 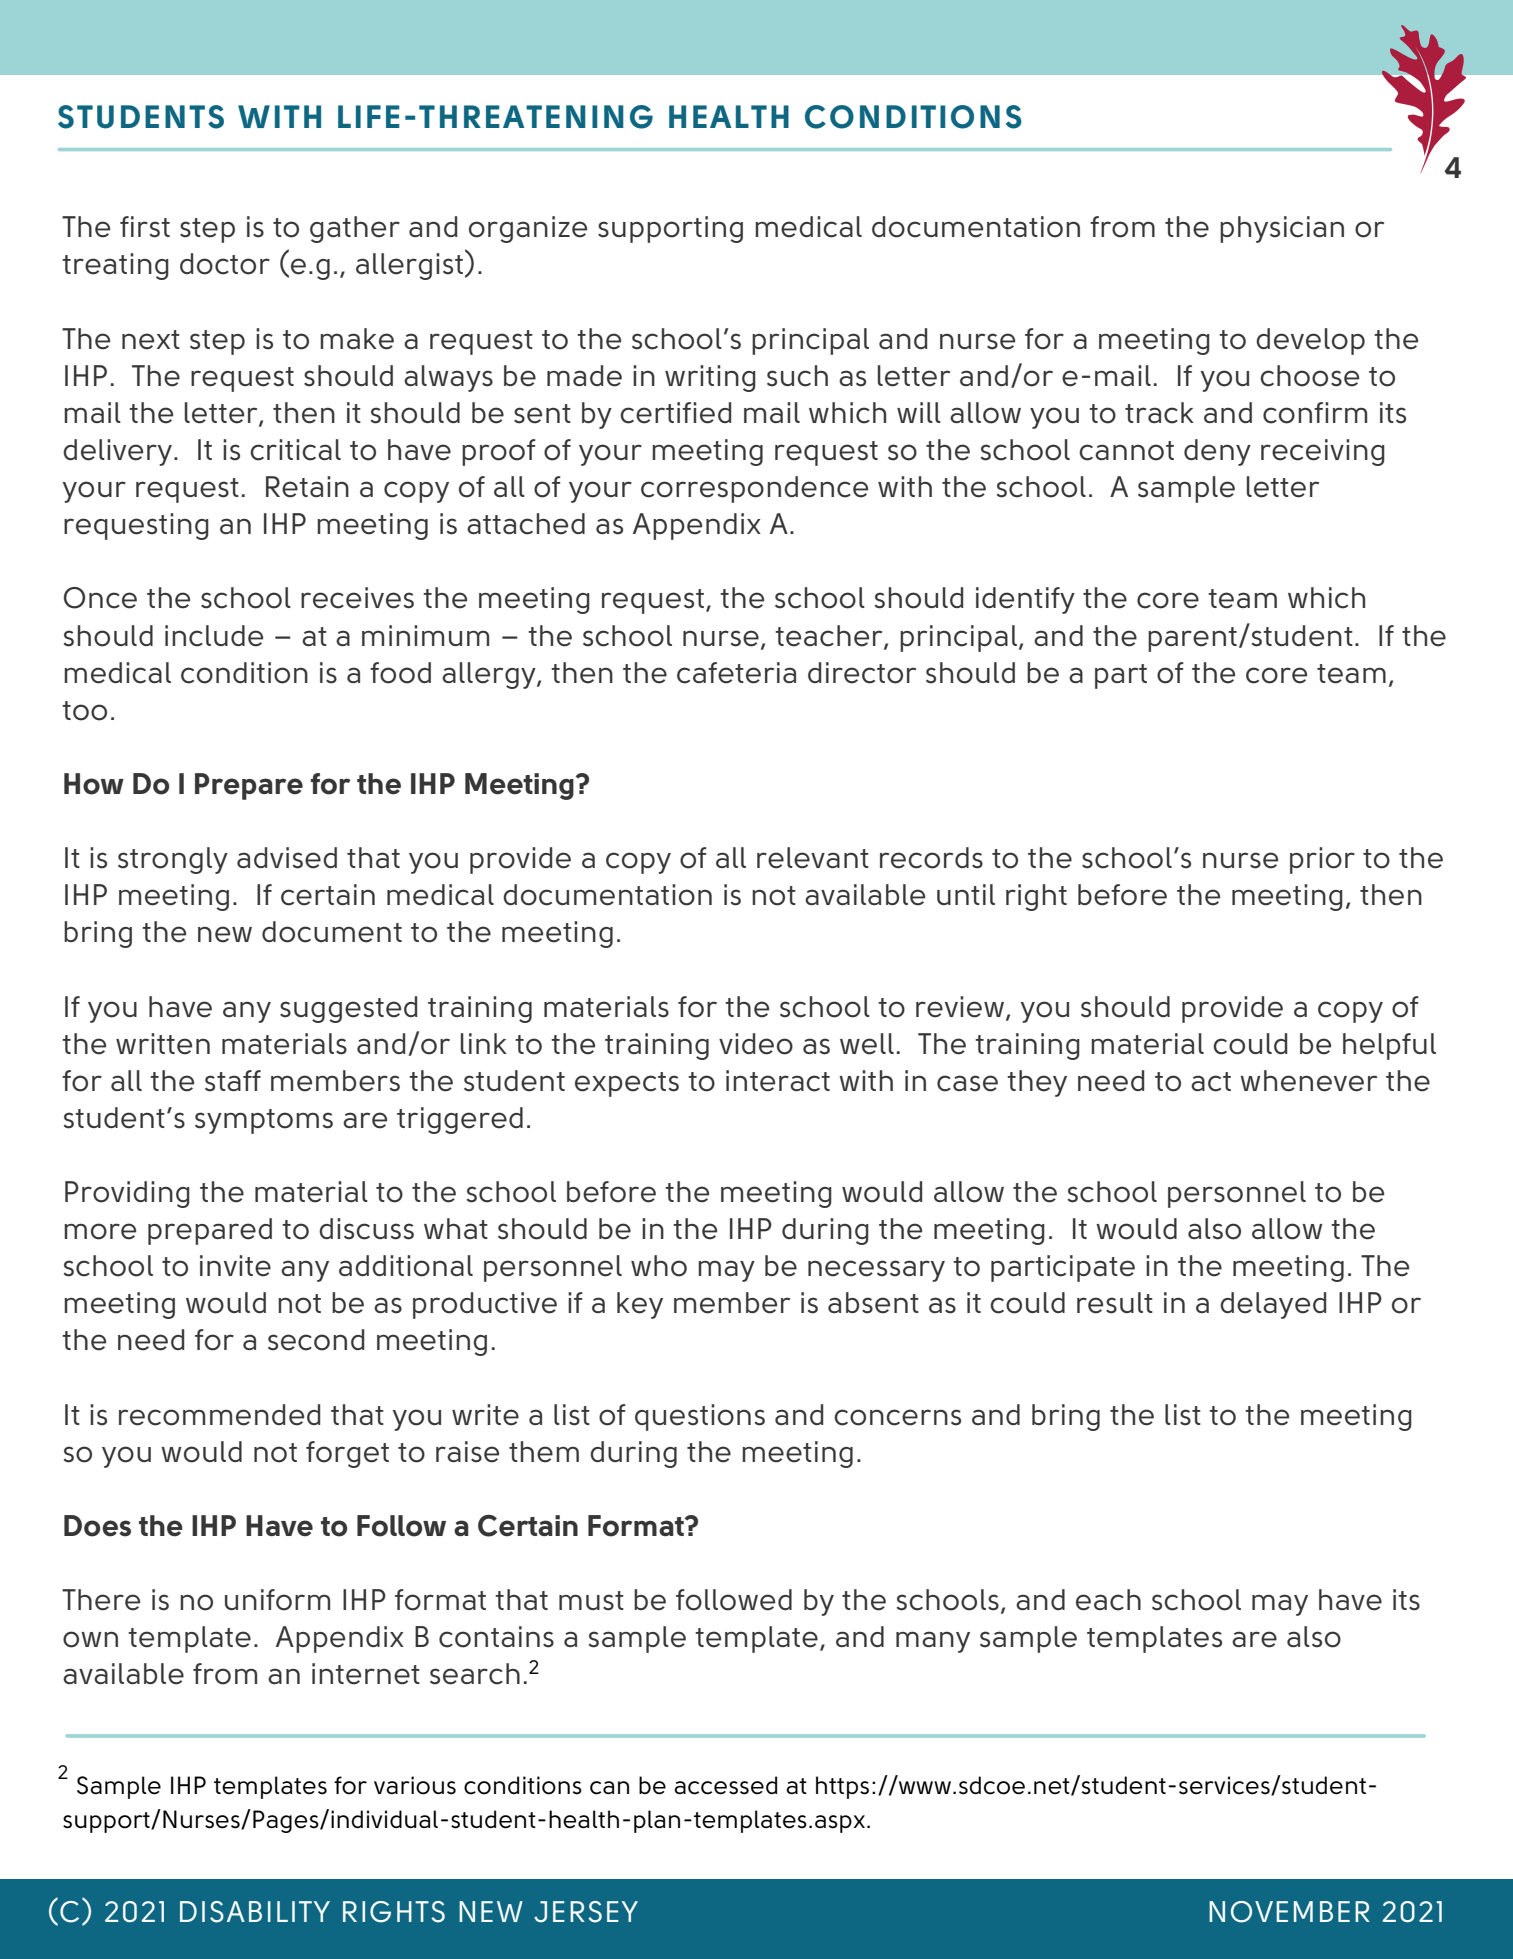 I want to click on video, so click(x=756, y=1044).
